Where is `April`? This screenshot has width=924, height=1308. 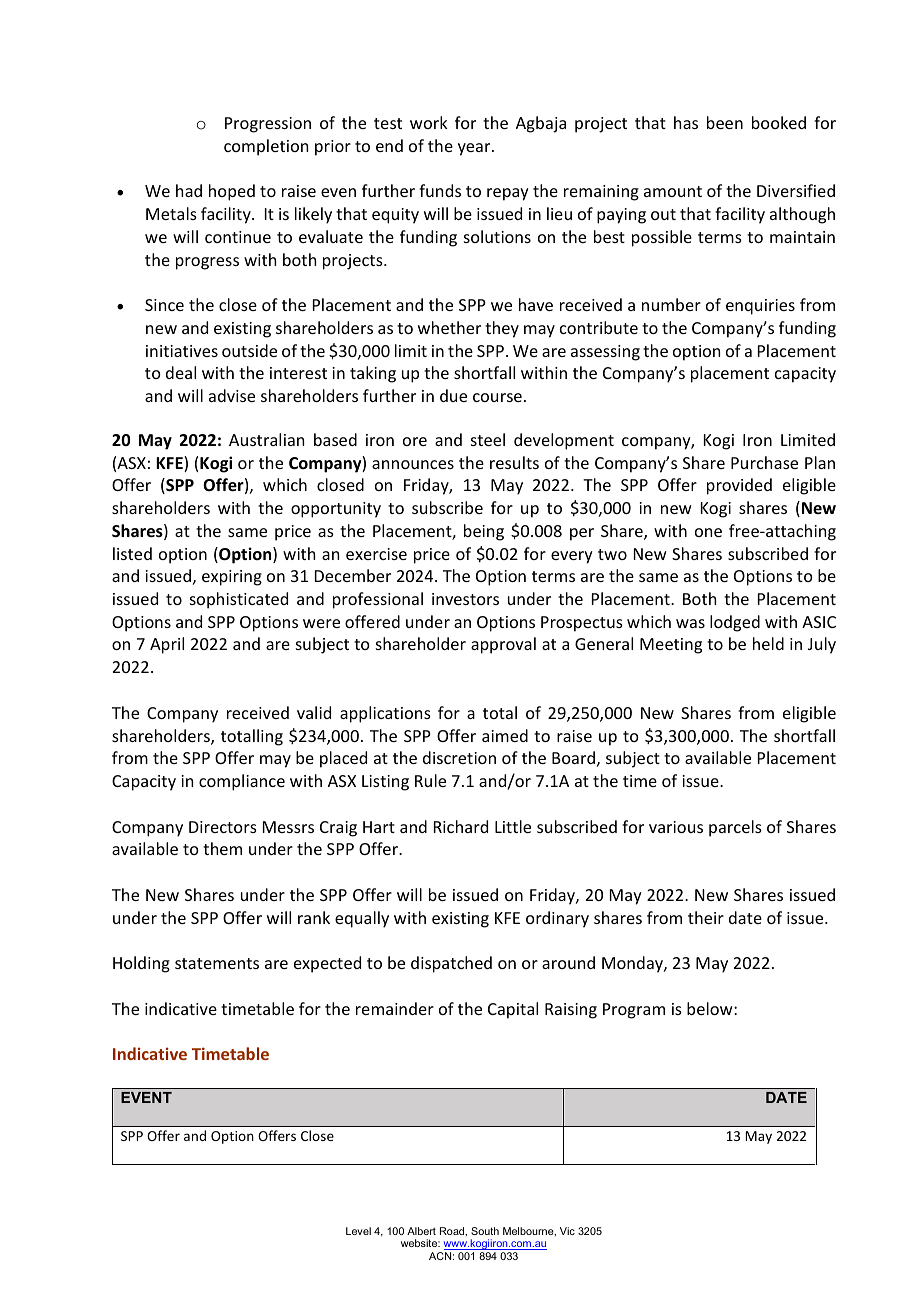
April is located at coordinates (167, 645).
